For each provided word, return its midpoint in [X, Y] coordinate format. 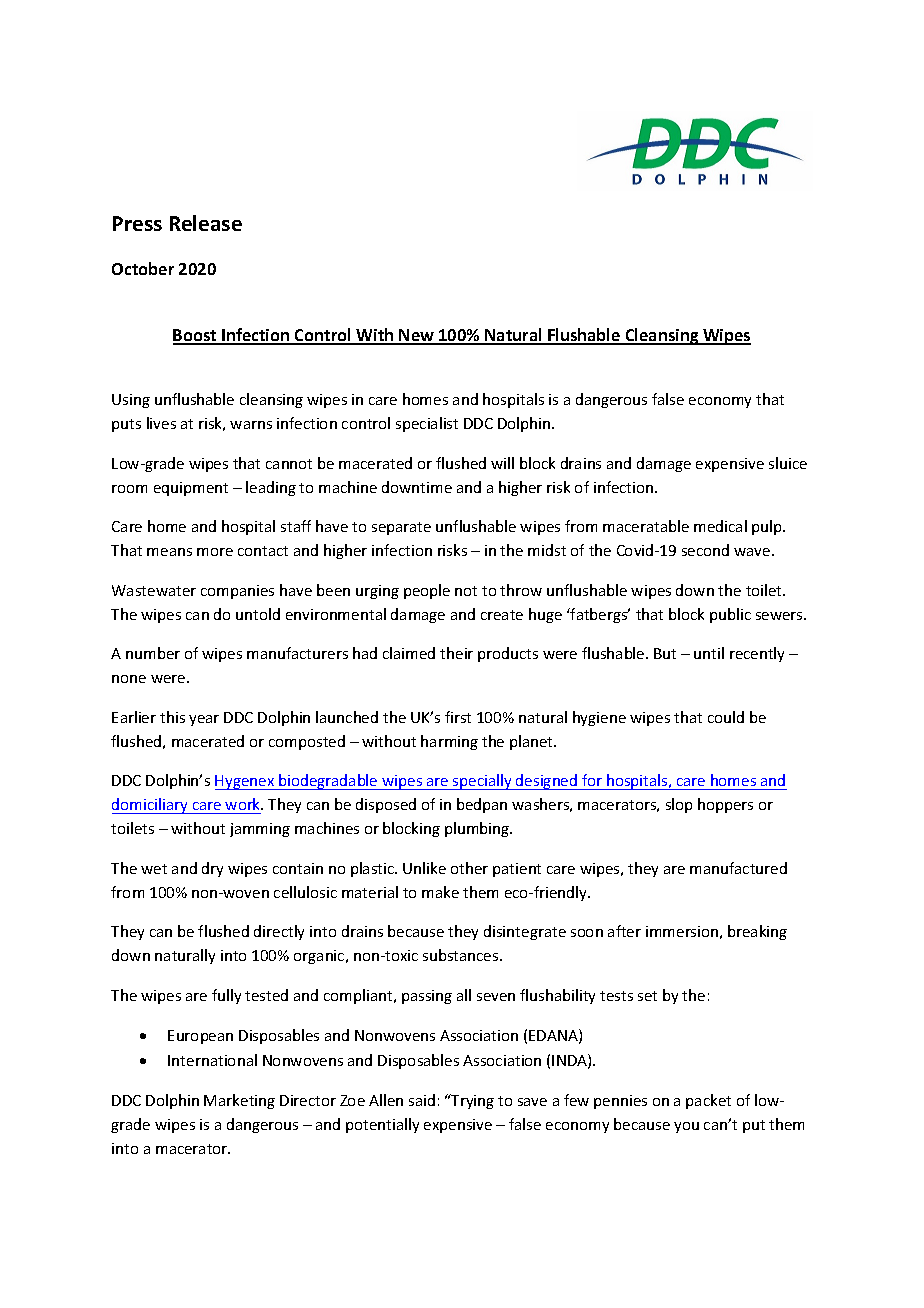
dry [212, 869]
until [709, 653]
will [502, 463]
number [153, 653]
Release [206, 223]
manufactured [738, 868]
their [456, 653]
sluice [788, 463]
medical [720, 526]
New [417, 336]
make [440, 892]
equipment [191, 489]
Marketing [239, 1101]
